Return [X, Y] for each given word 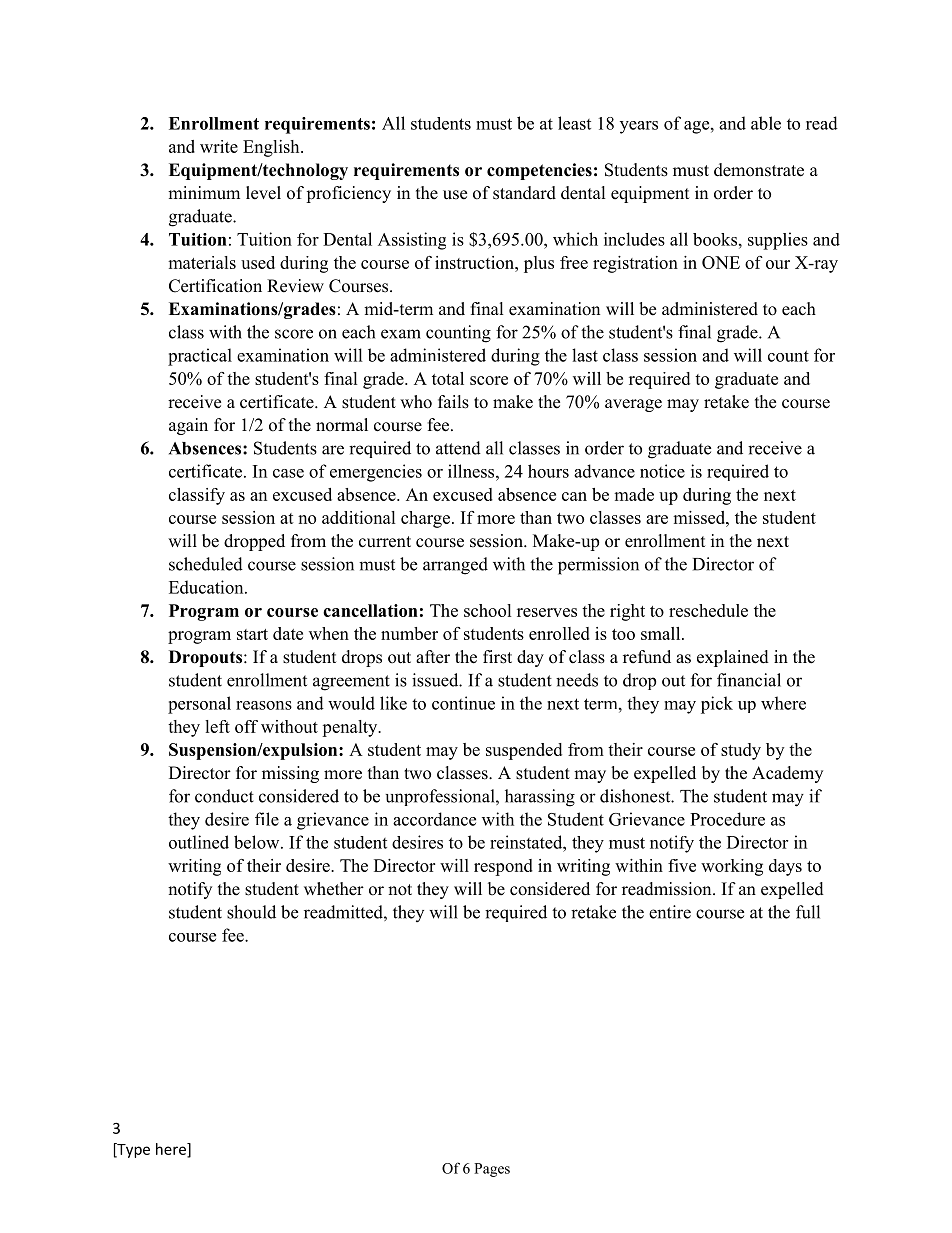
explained [733, 658]
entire [670, 912]
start [252, 634]
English [272, 148]
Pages [492, 1170]
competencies [539, 171]
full [808, 912]
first [497, 657]
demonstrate [759, 170]
